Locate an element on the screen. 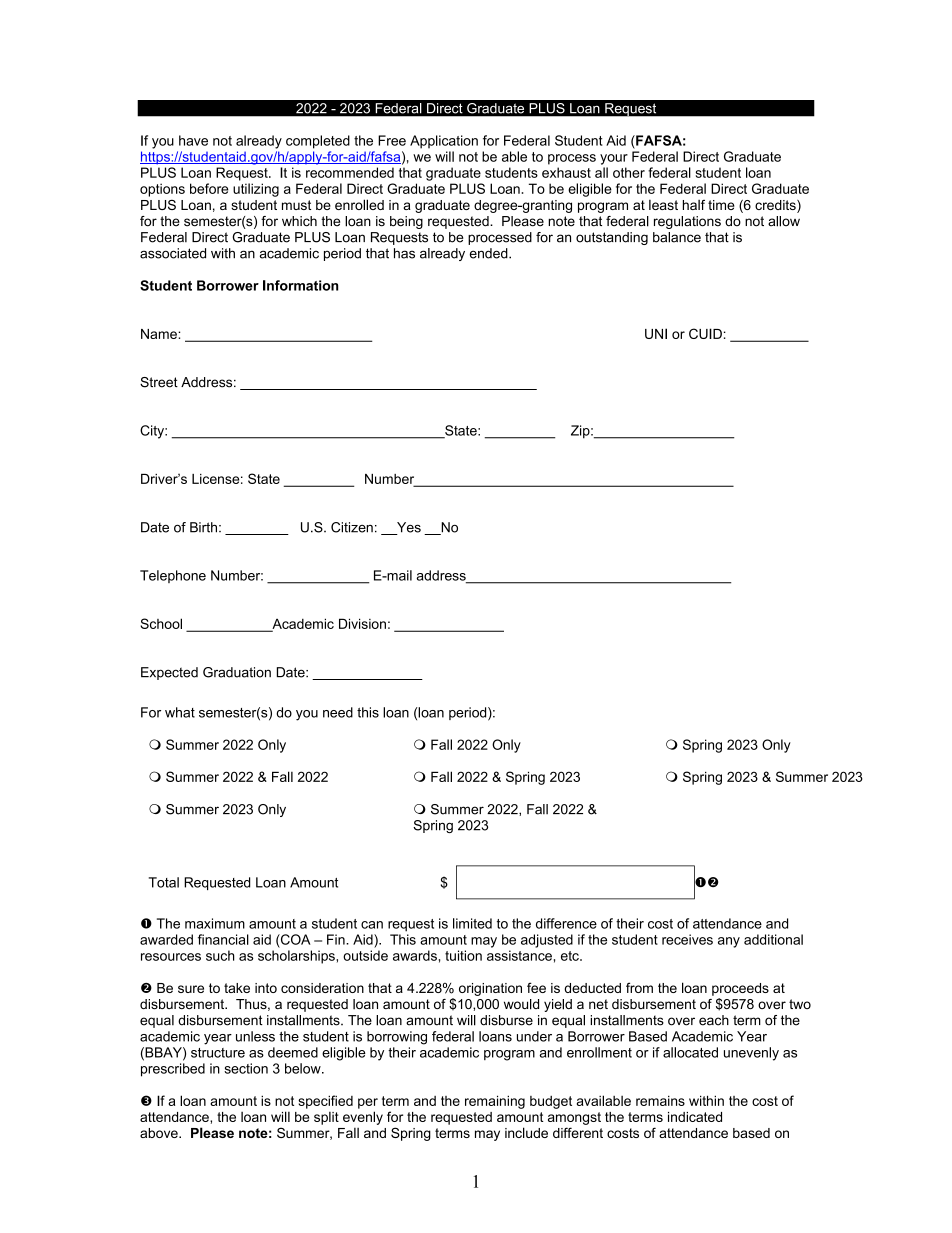 This screenshot has height=1233, width=952. has is located at coordinates (404, 253).
